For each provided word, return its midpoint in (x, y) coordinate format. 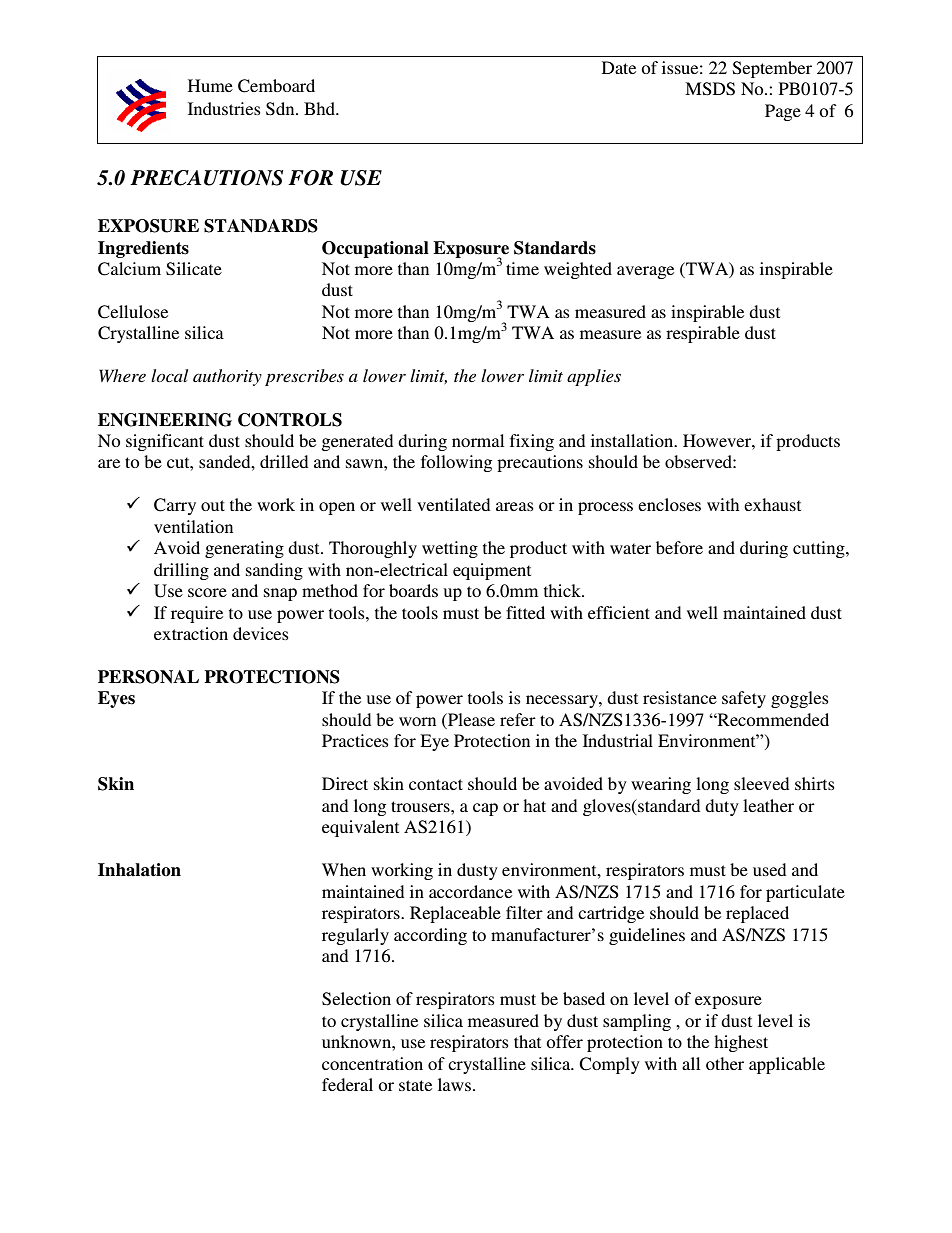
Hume (210, 85)
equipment (492, 571)
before (679, 547)
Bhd (321, 108)
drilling (181, 571)
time (522, 268)
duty (722, 807)
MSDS (710, 89)
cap (485, 809)
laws (454, 1084)
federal (347, 1084)
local (169, 375)
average (645, 272)
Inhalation (139, 870)
